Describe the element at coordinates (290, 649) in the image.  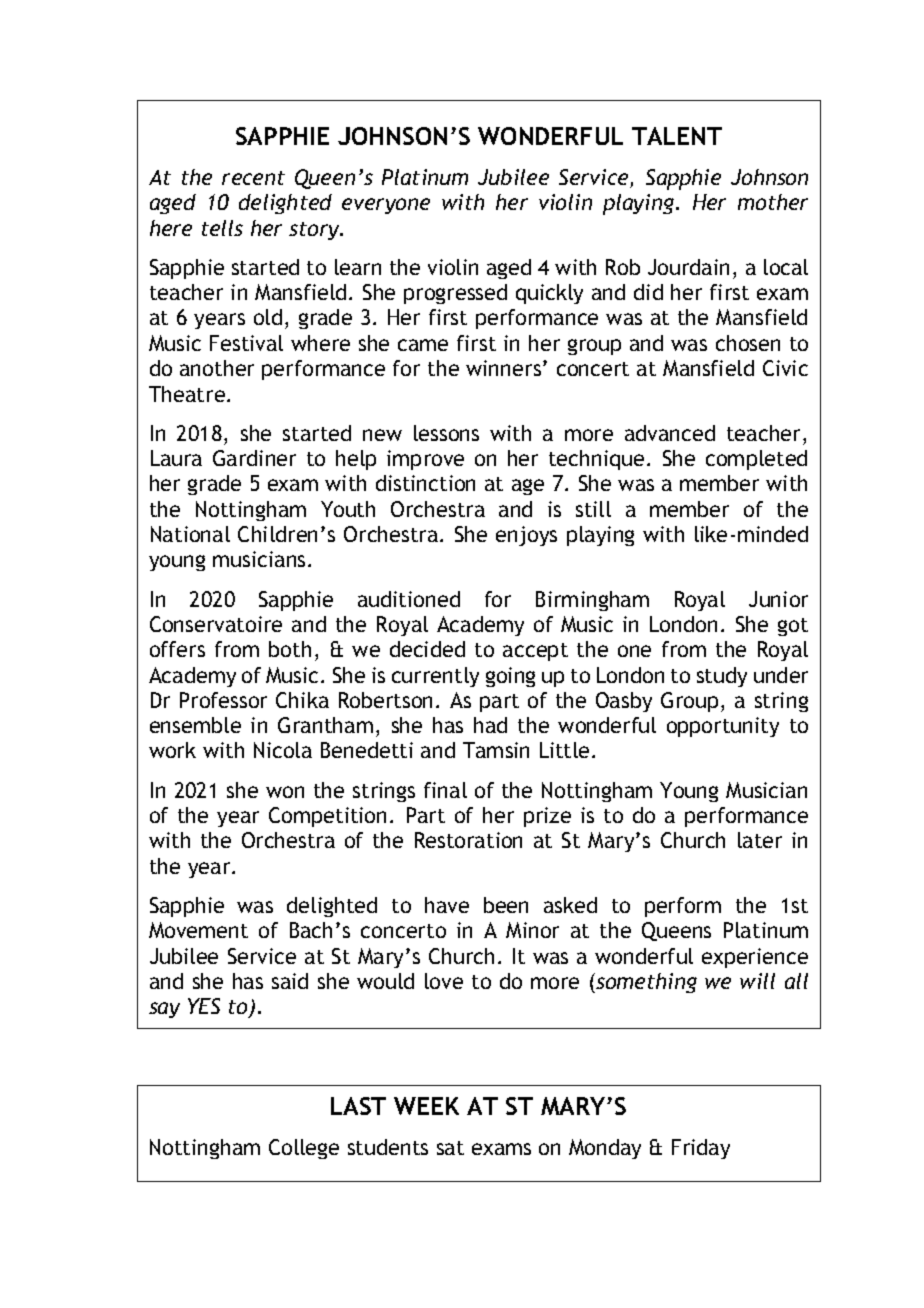
I see `both` at that location.
